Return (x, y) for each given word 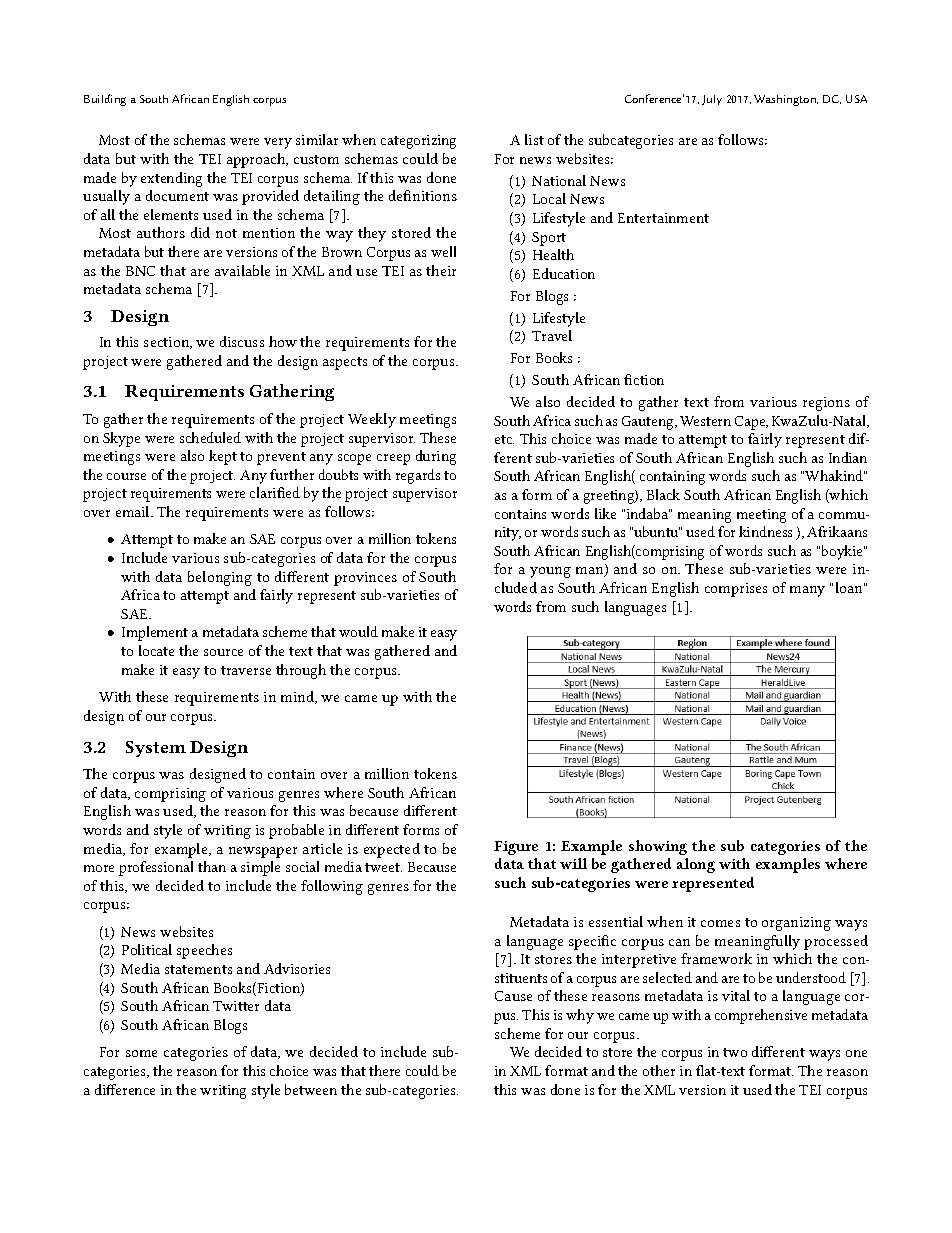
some (141, 1053)
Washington (786, 100)
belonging (220, 578)
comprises (736, 590)
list (534, 139)
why (580, 1016)
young (550, 572)
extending (171, 179)
